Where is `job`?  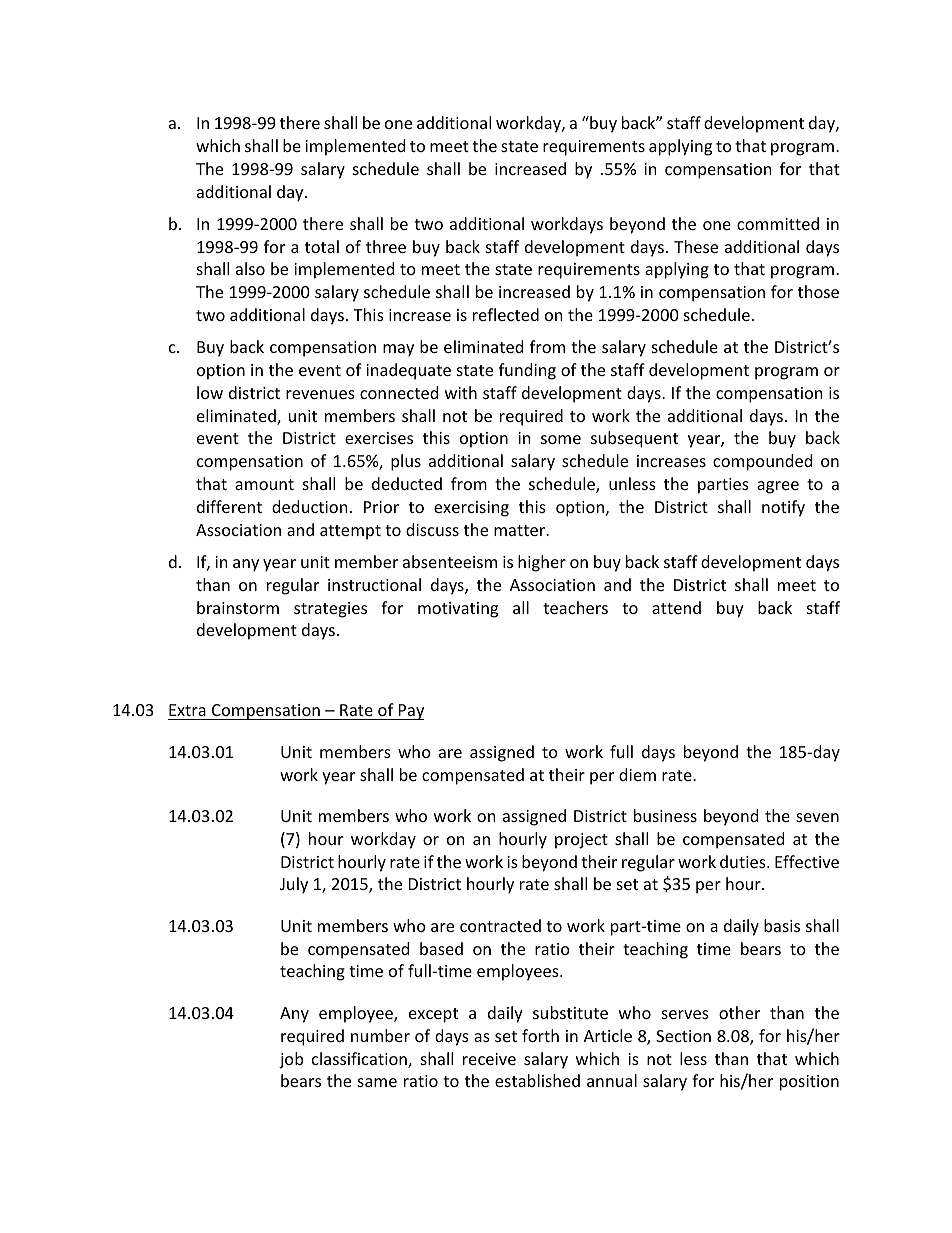 job is located at coordinates (291, 1060).
